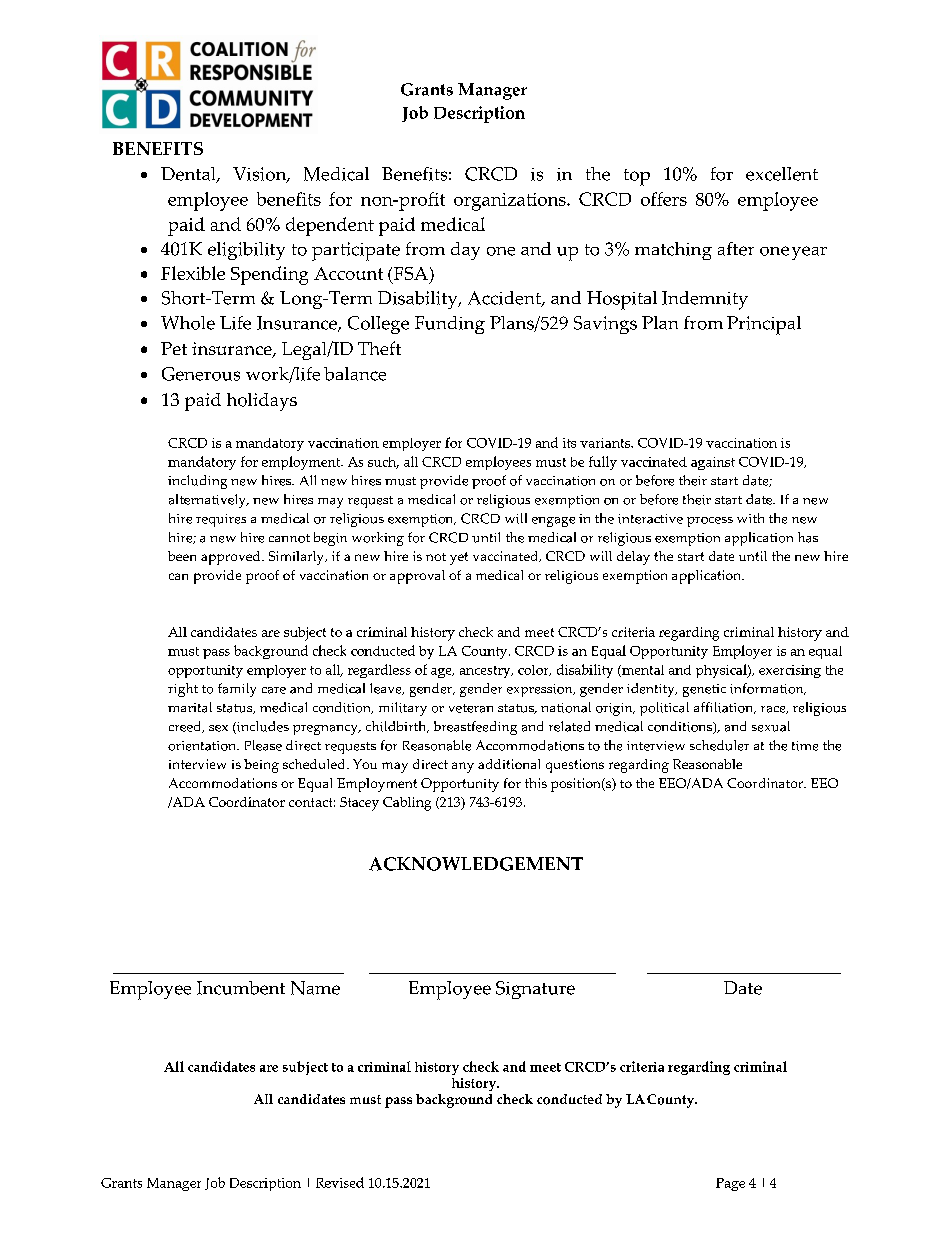 The height and width of the page is (1233, 952). Describe the element at coordinates (704, 690) in the page. I see `genetic` at that location.
